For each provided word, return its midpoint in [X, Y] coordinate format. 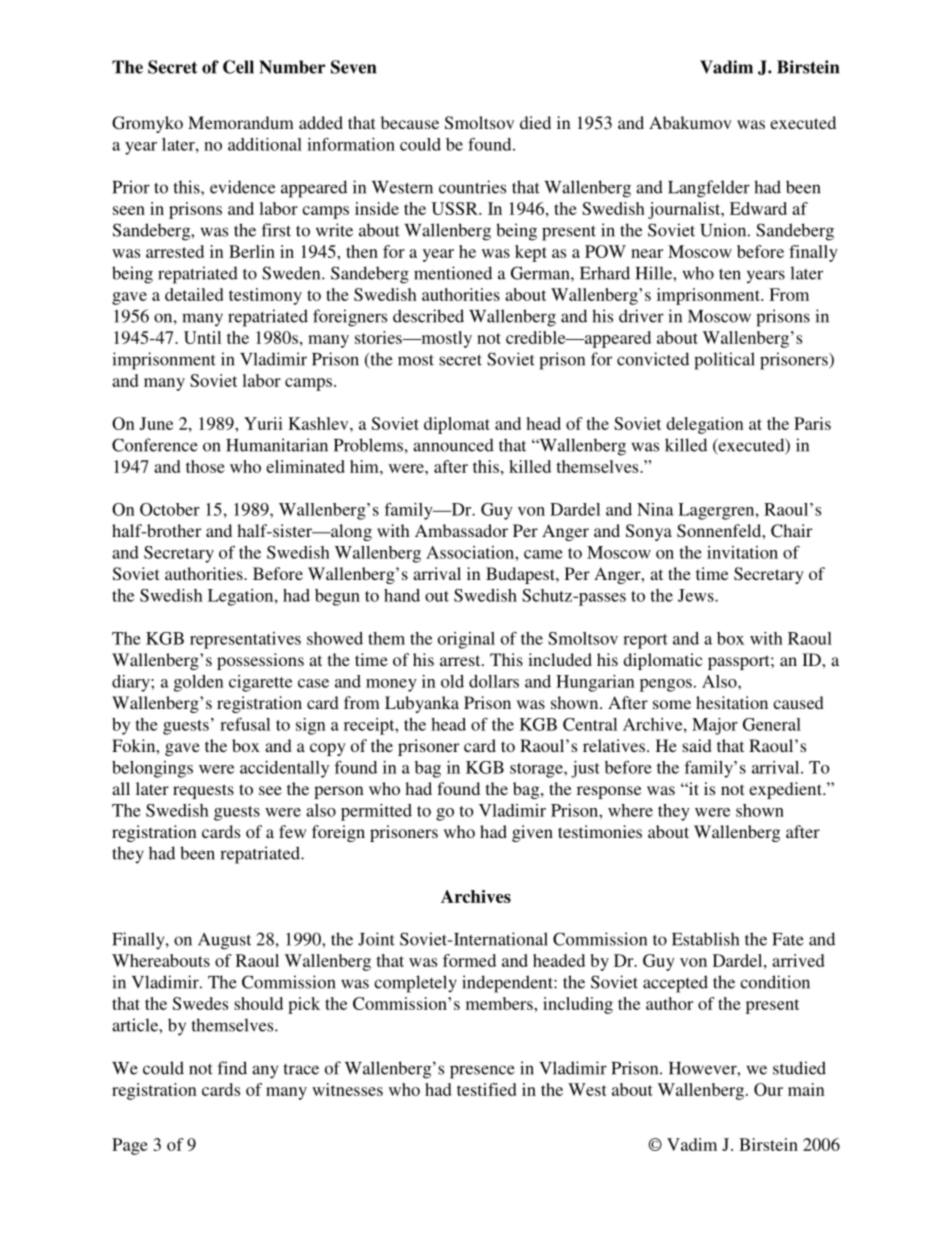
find [232, 1068]
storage [537, 770]
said [697, 745]
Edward [758, 208]
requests [203, 791]
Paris [812, 423]
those [205, 466]
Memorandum [241, 122]
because [410, 122]
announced [453, 445]
